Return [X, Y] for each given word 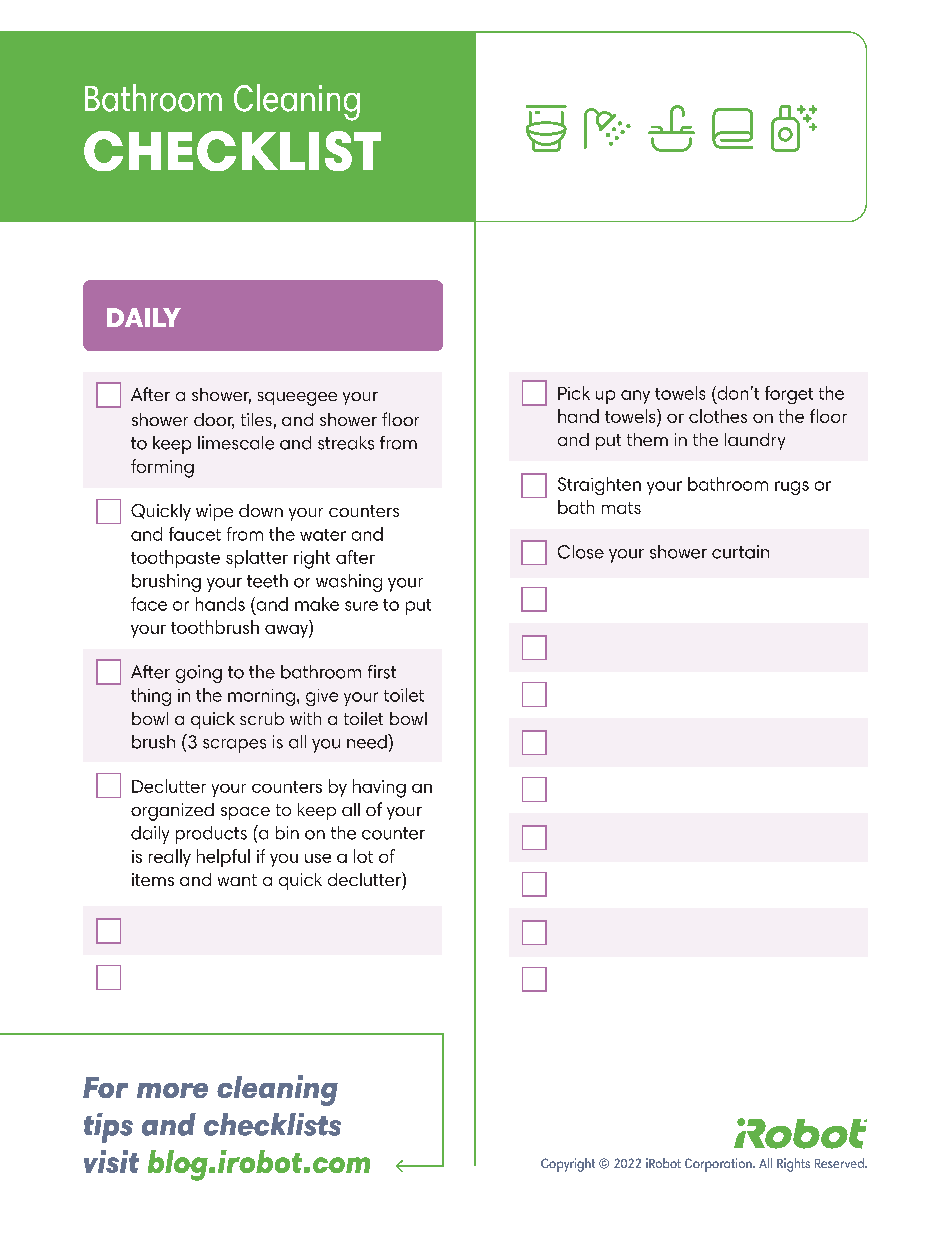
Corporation [719, 1165]
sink [671, 128]
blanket [732, 128]
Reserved [840, 1163]
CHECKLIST [232, 151]
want [237, 880]
